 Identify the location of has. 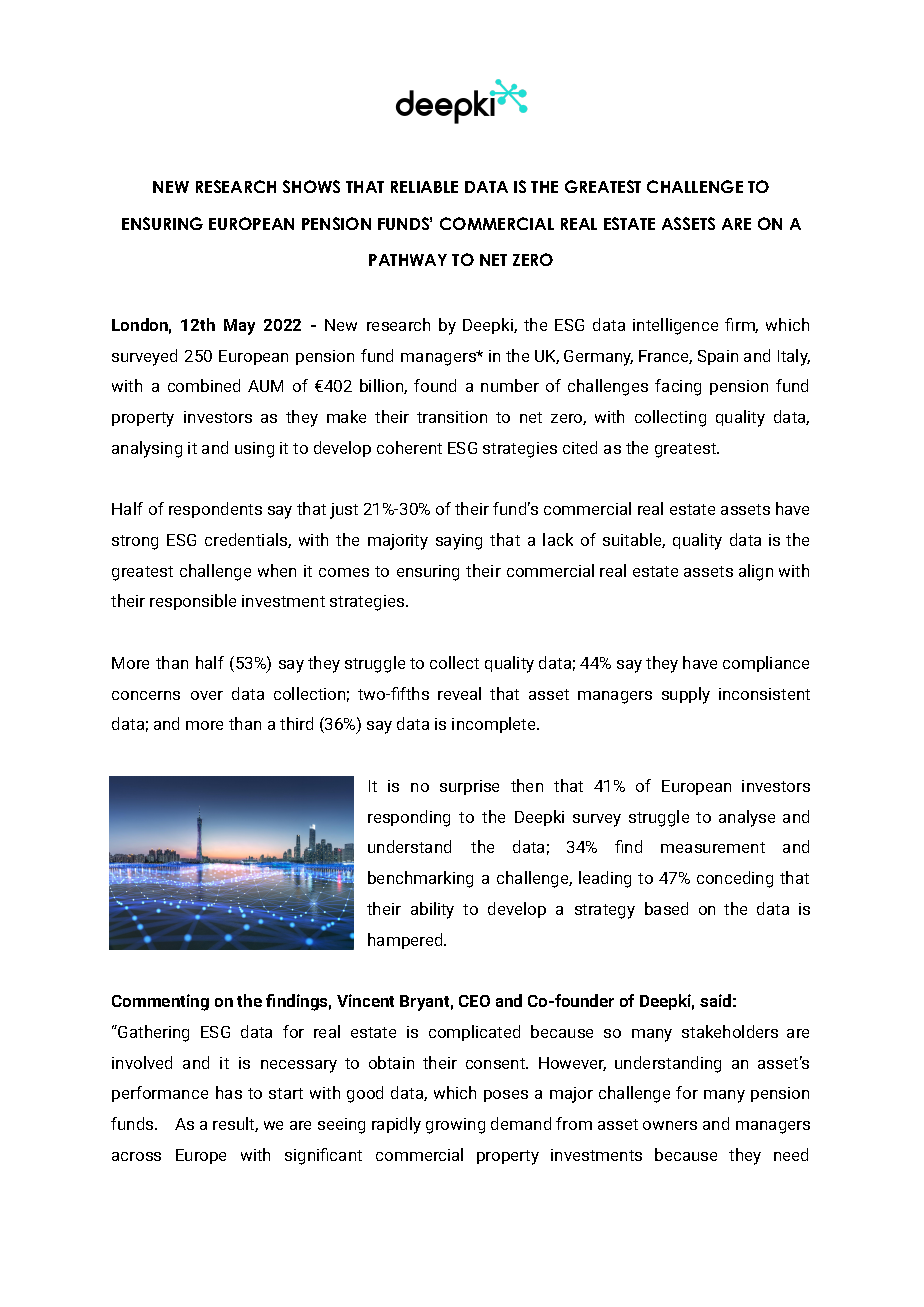
(229, 1092).
